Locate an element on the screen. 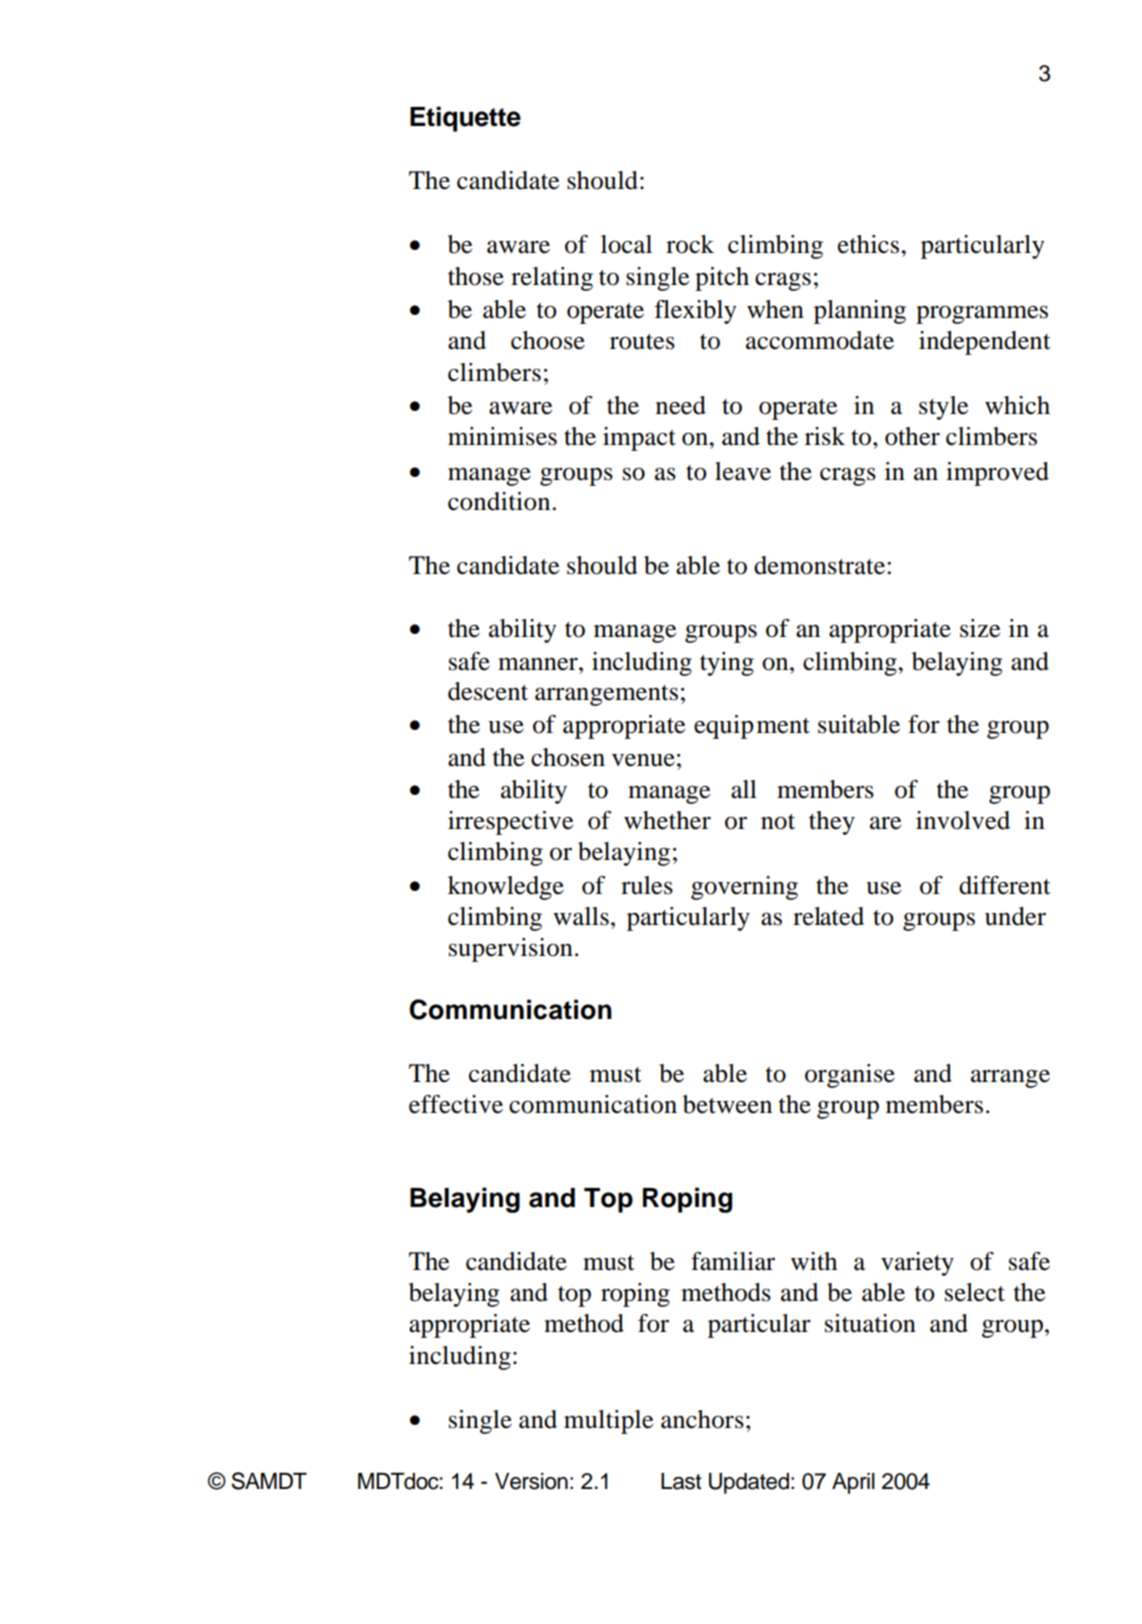 The image size is (1142, 1624). ethics is located at coordinates (870, 244).
